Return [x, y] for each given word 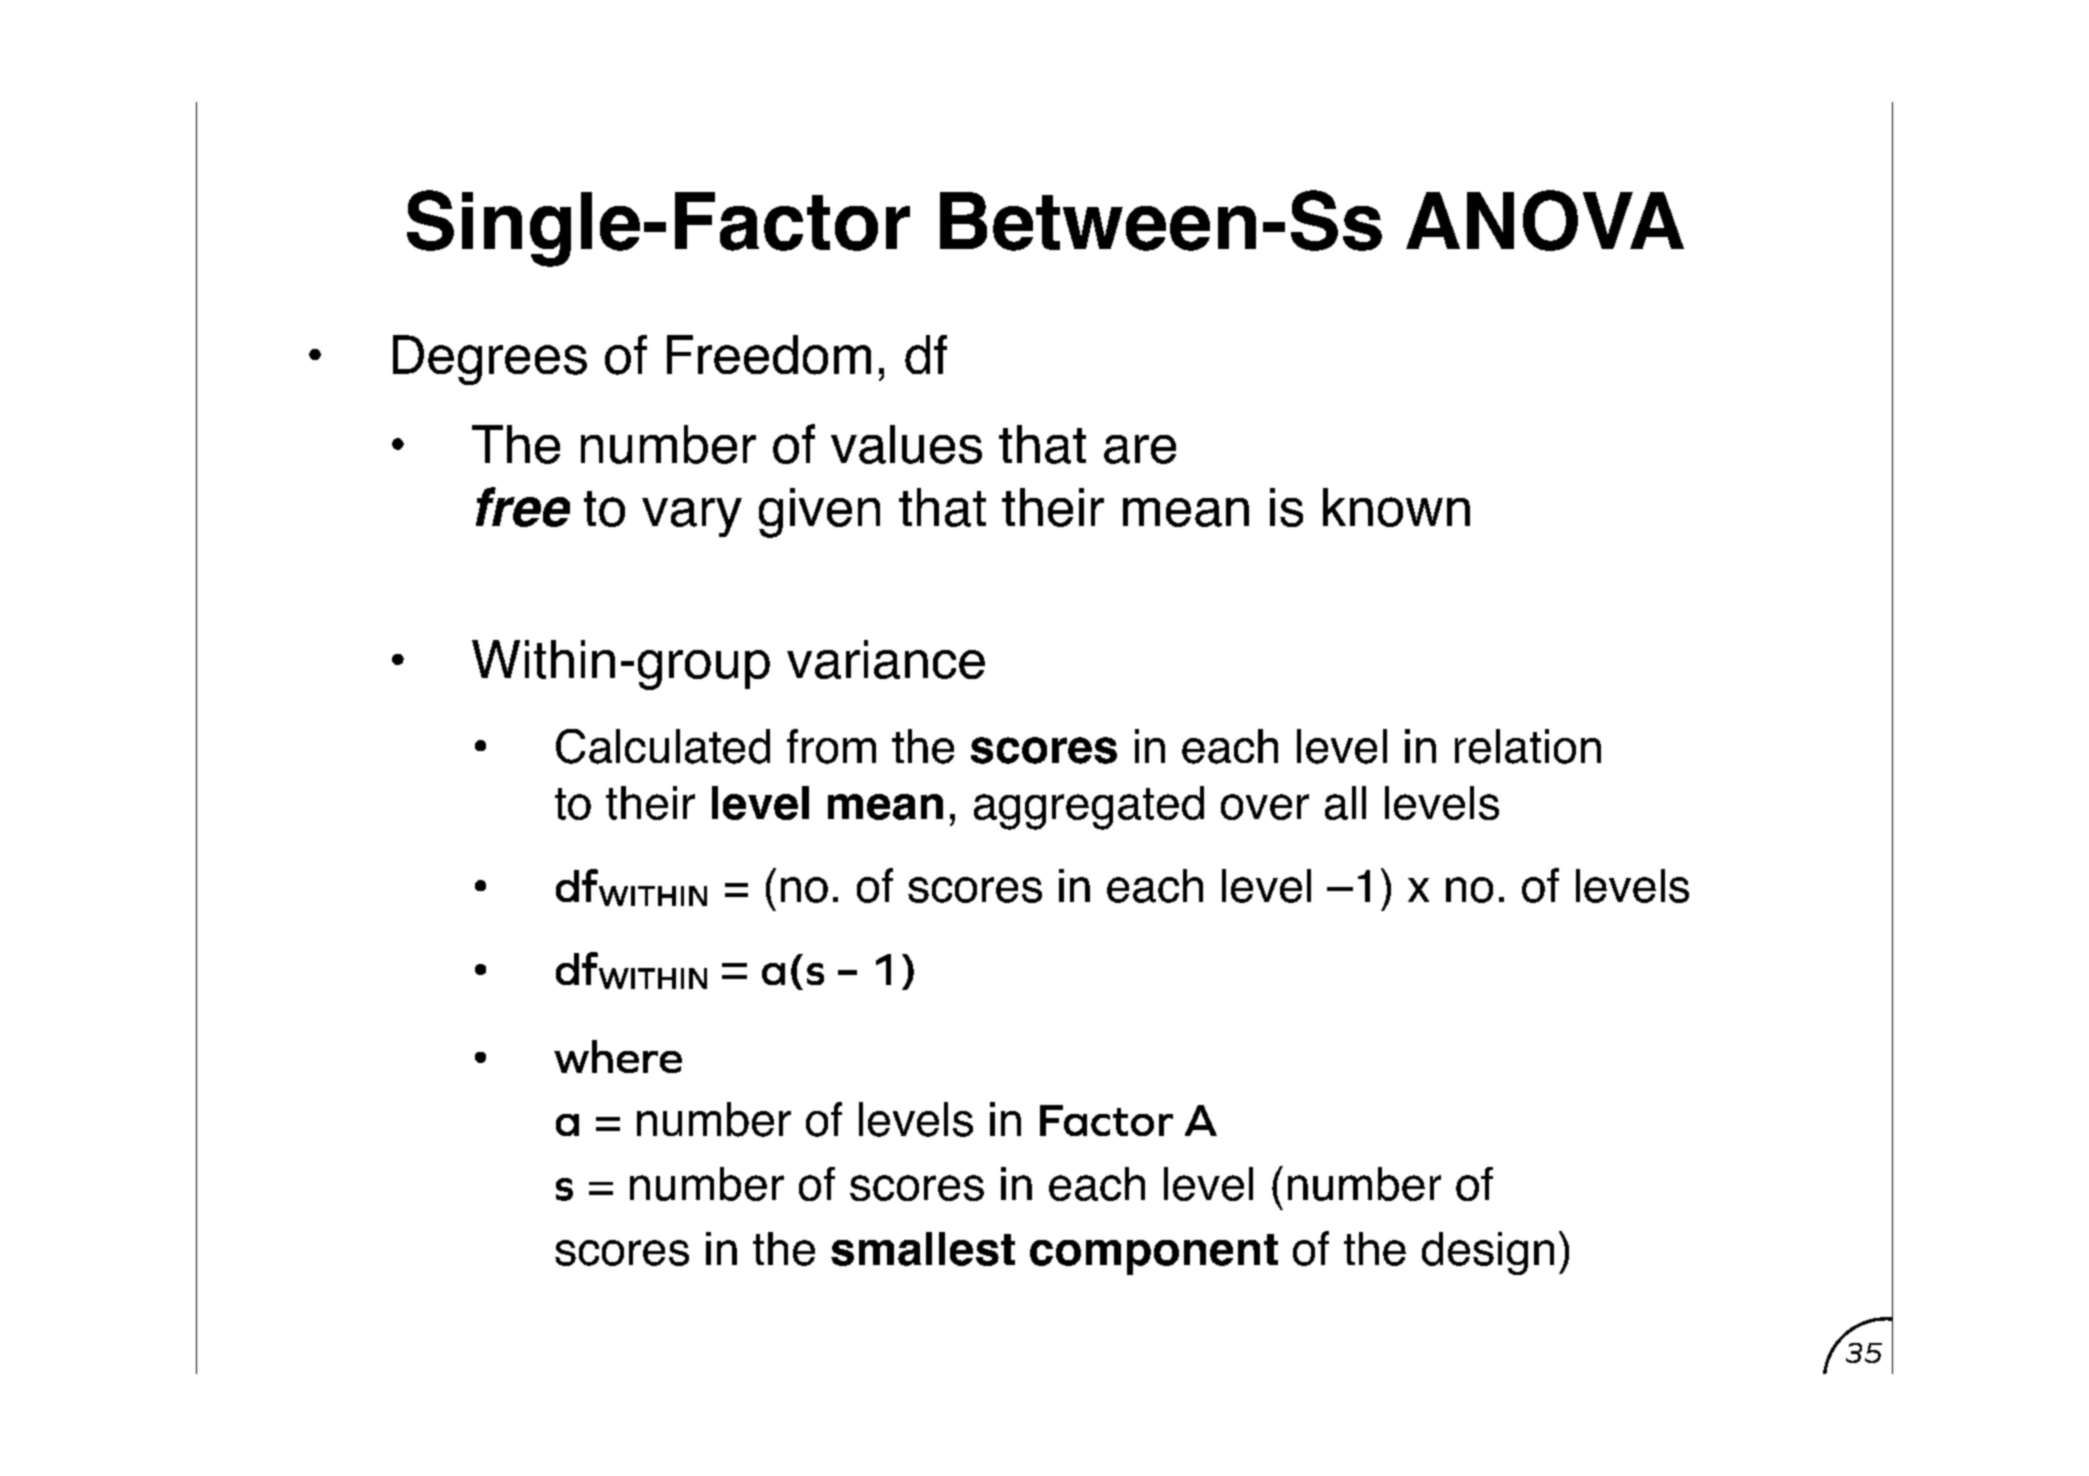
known [1396, 507]
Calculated [663, 746]
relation [1528, 746]
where [618, 1056]
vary [692, 517]
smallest [923, 1249]
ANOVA [1545, 220]
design [1488, 1253]
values [906, 444]
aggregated [1089, 808]
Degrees [490, 360]
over [1265, 807]
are [1140, 449]
